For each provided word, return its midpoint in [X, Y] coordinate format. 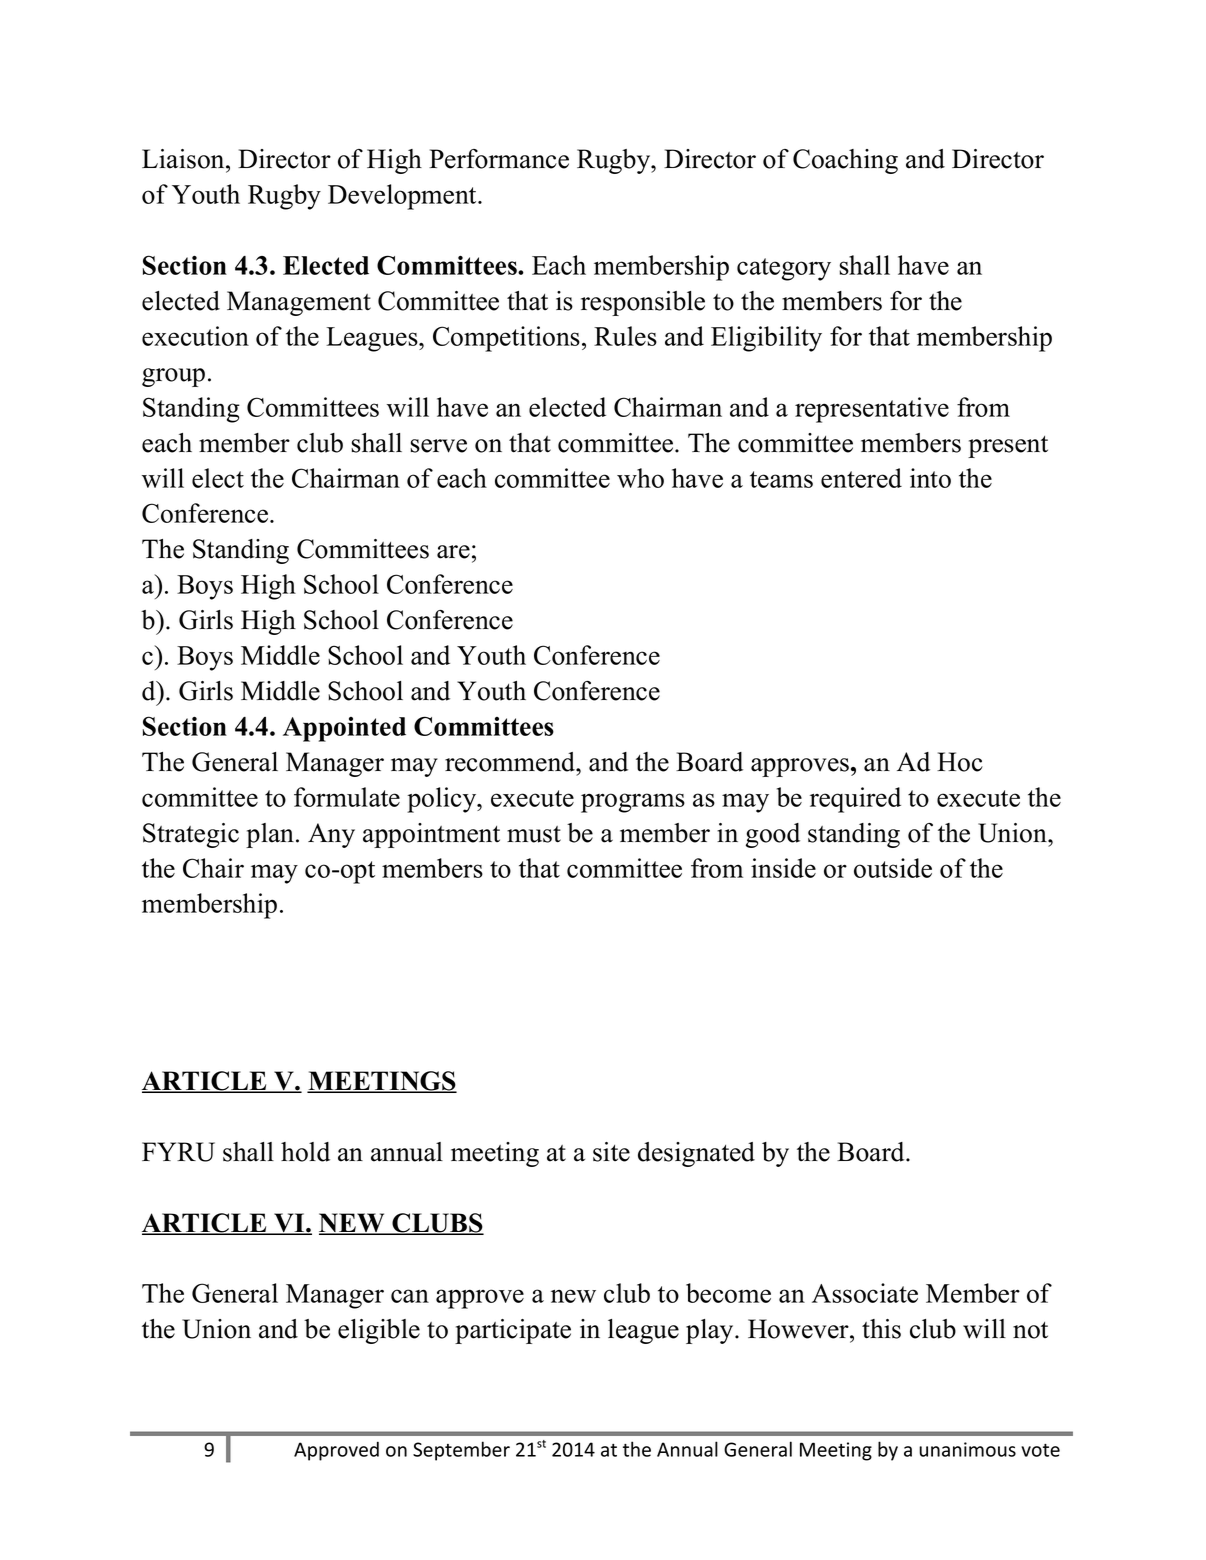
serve [438, 446]
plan [271, 835]
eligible [379, 1331]
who [640, 478]
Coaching [845, 161]
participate [513, 1331]
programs [633, 803]
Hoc [960, 762]
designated [696, 1154]
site [611, 1152]
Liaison [184, 159]
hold [305, 1152]
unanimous [967, 1449]
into [930, 478]
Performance [499, 159]
